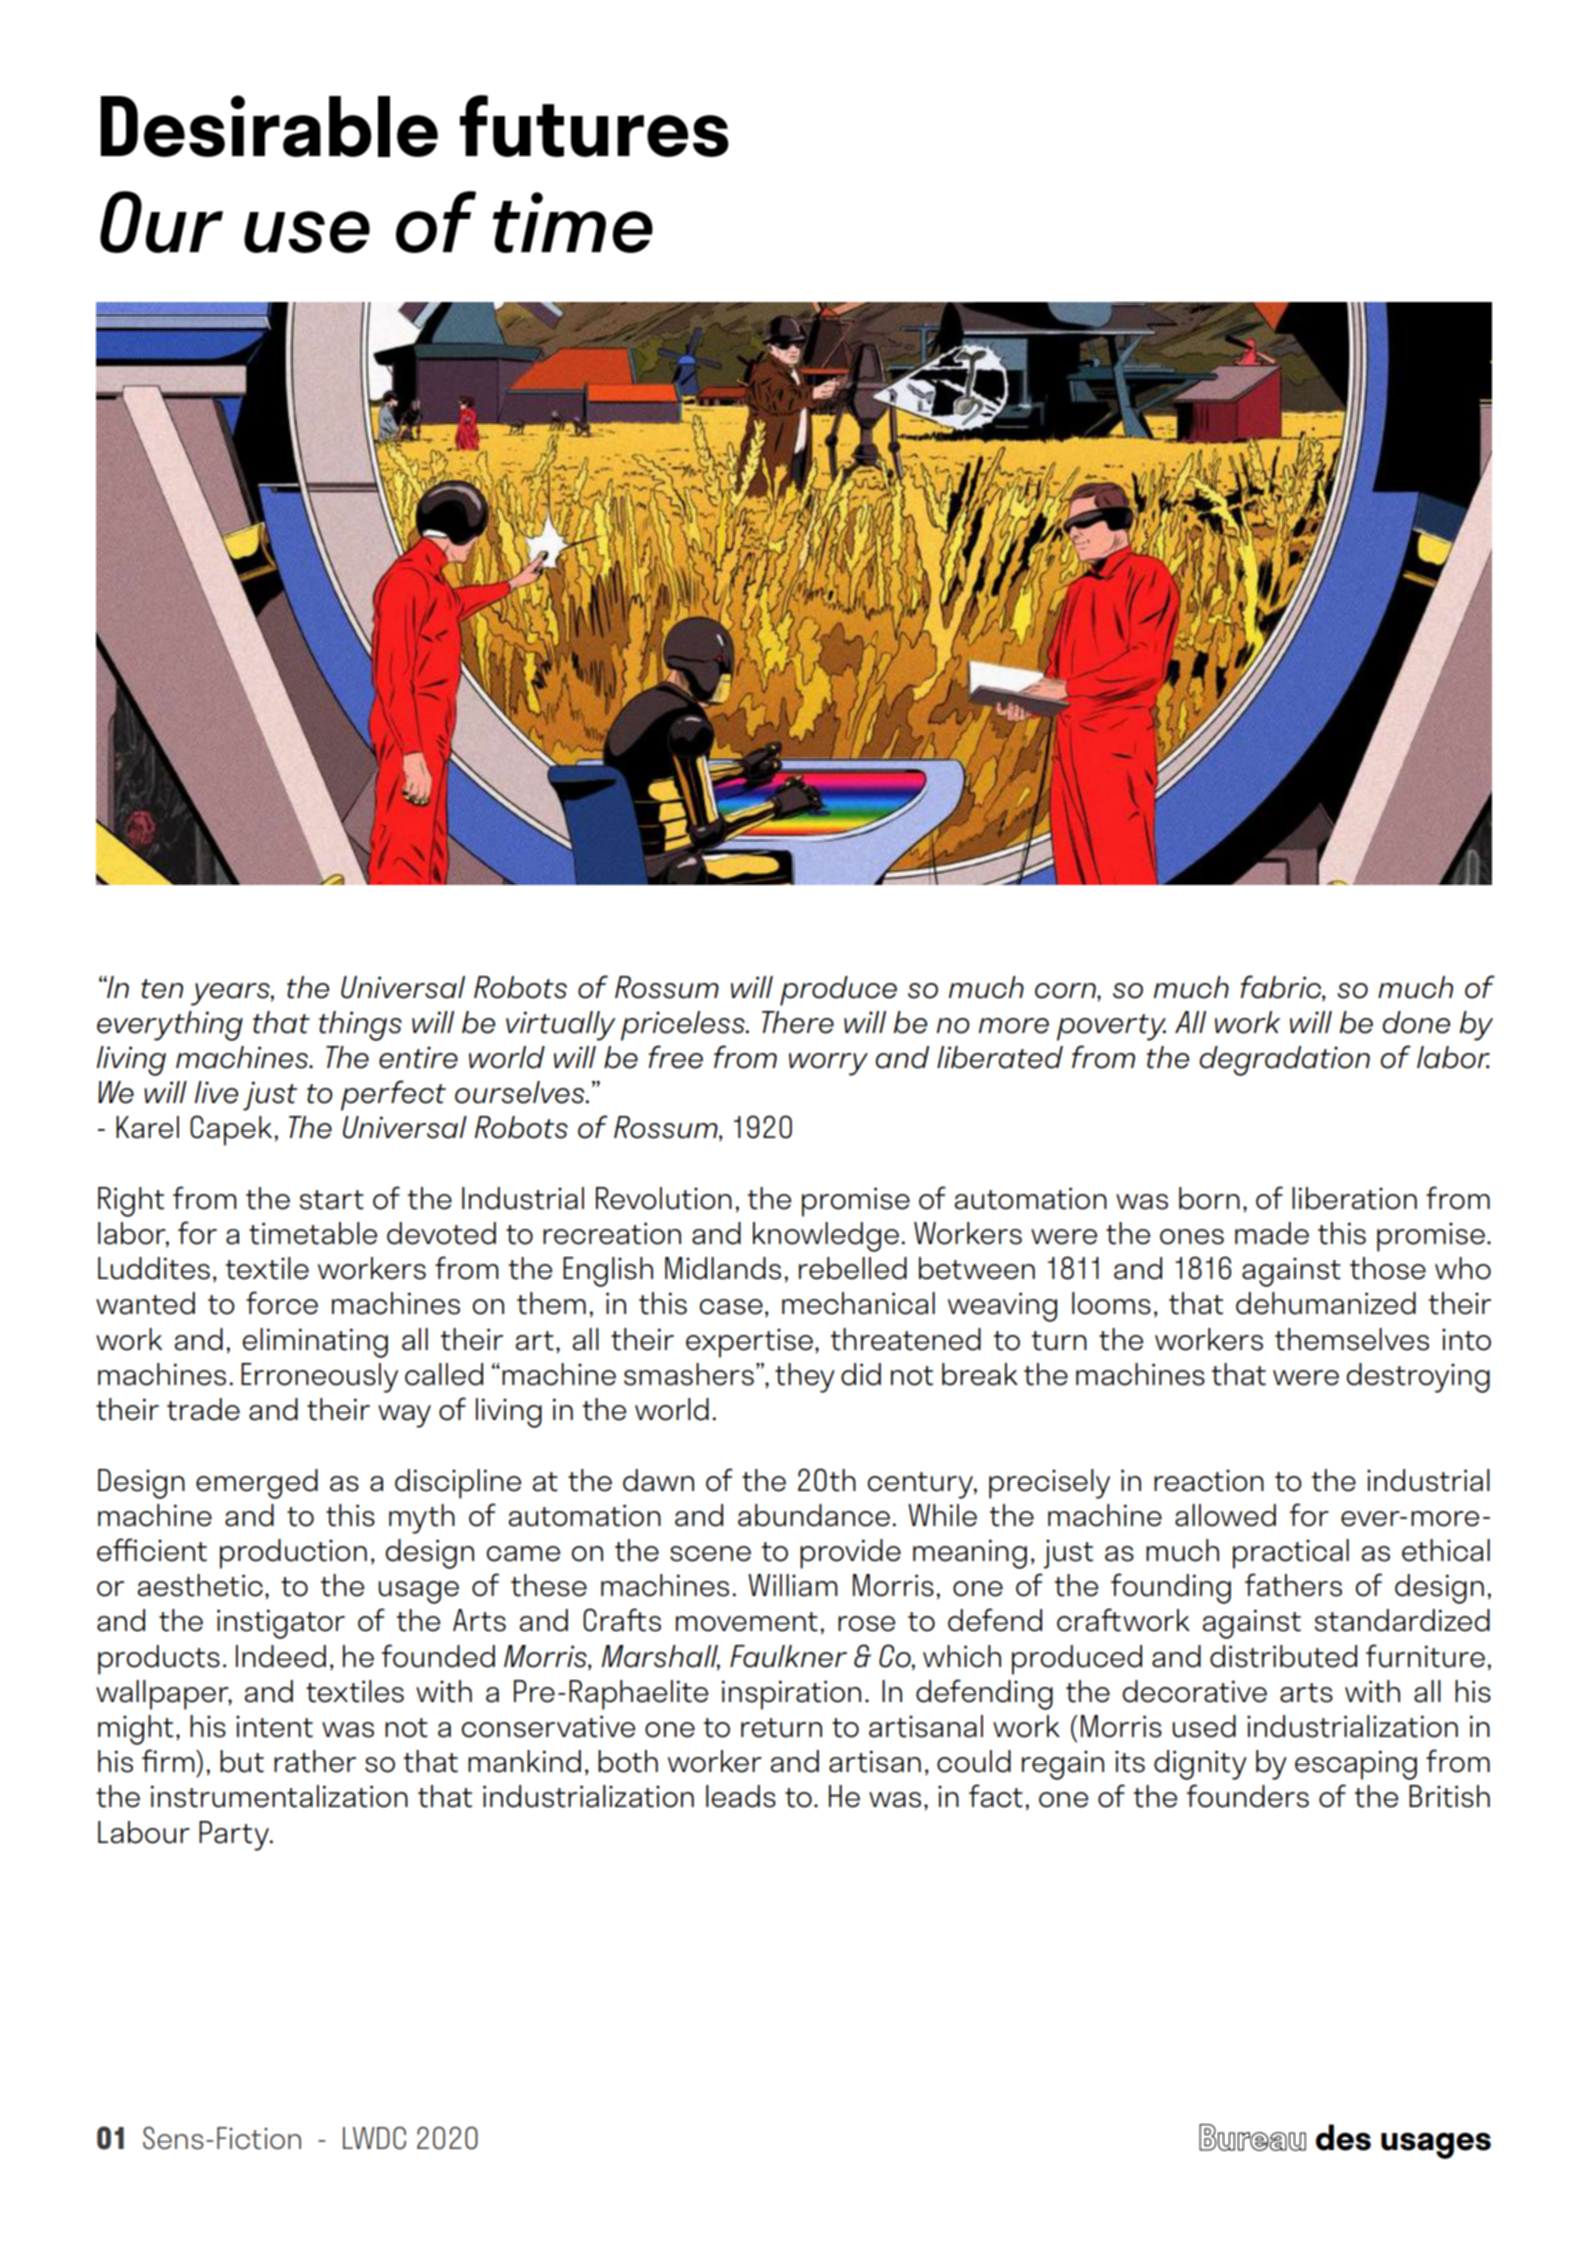  I want to click on done, so click(1416, 1022).
